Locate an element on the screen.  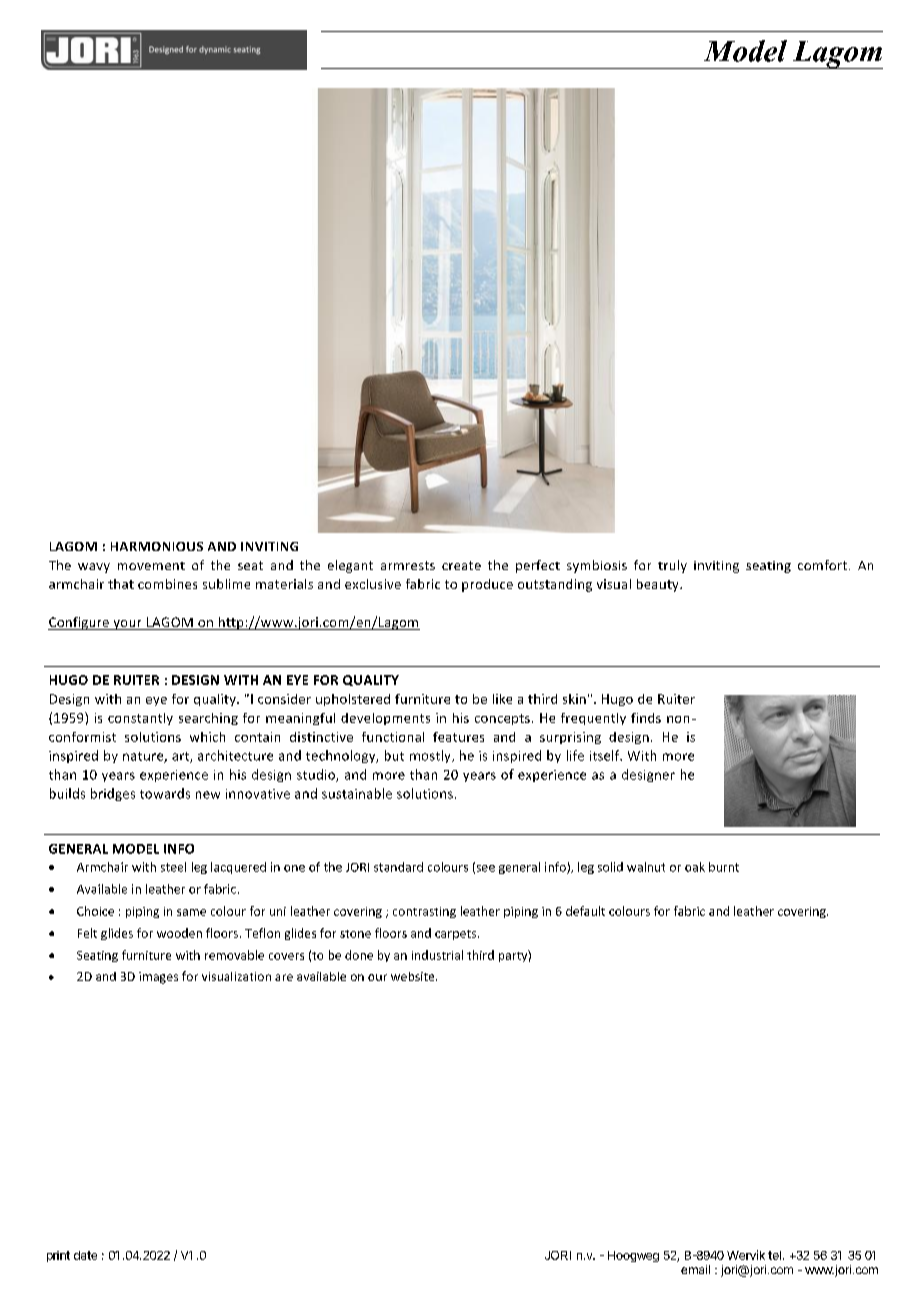
website is located at coordinates (414, 976).
